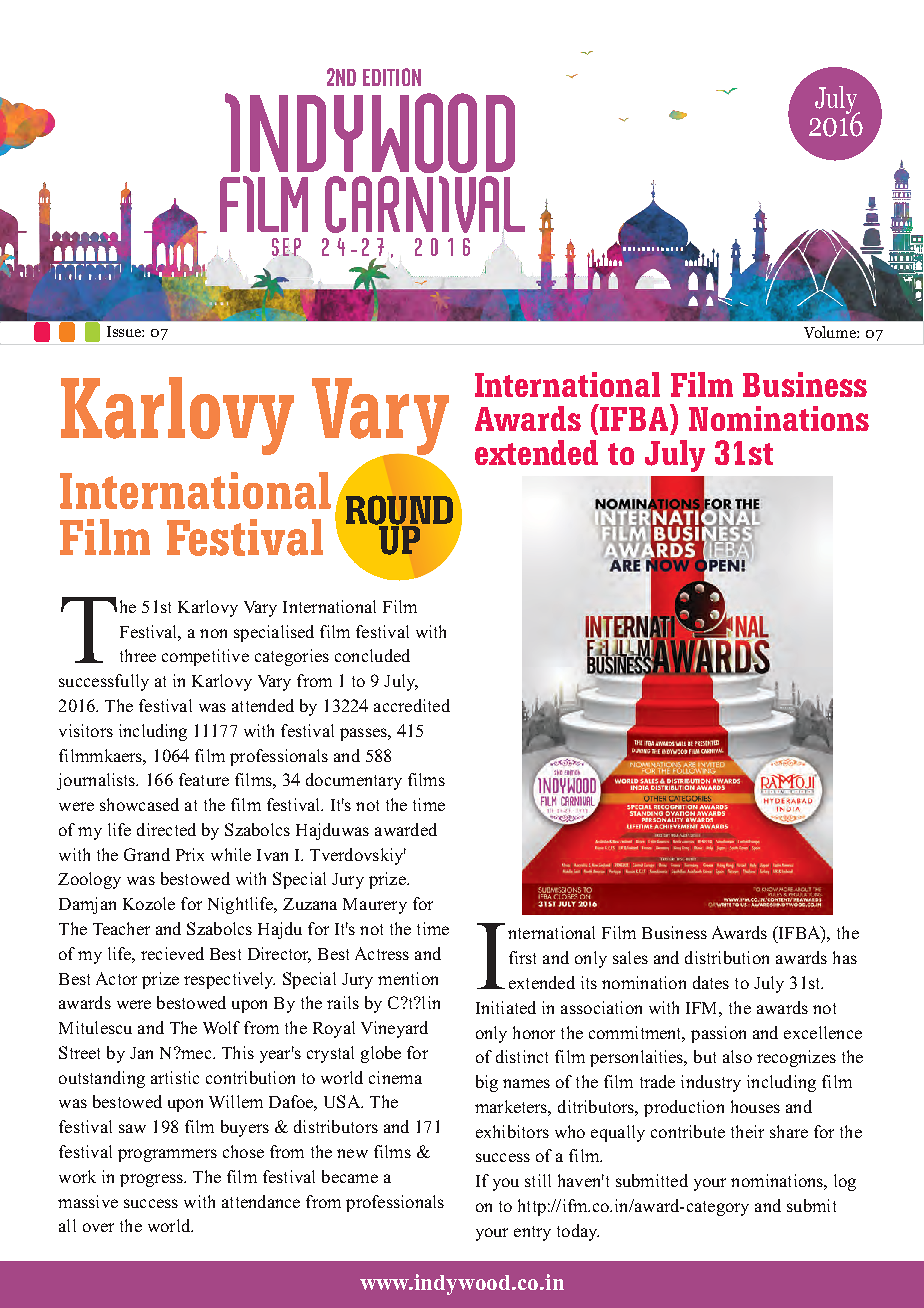 The width and height of the screenshot is (924, 1308). What do you see at coordinates (138, 655) in the screenshot?
I see `three` at bounding box center [138, 655].
